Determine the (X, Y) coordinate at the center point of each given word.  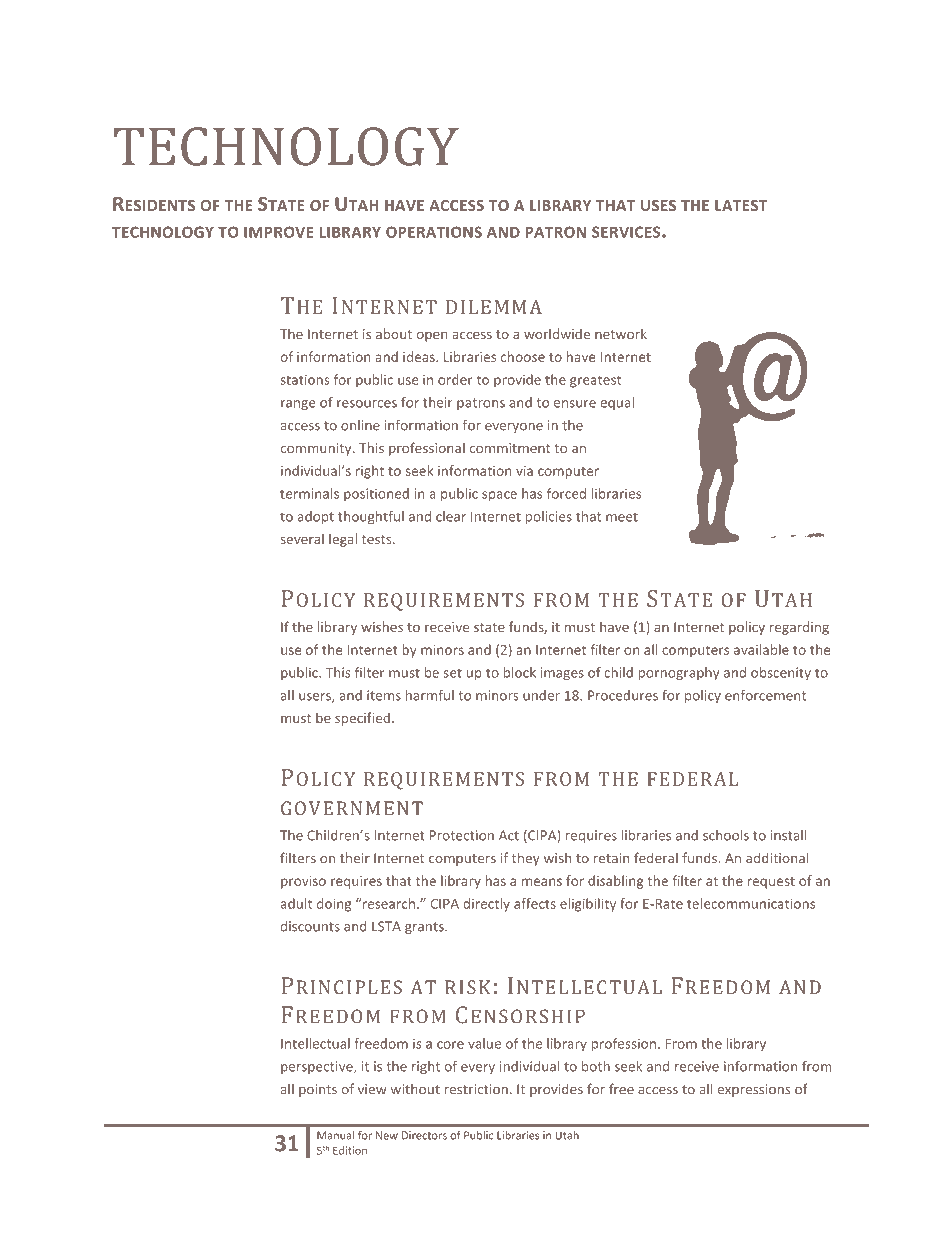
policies (549, 517)
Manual (335, 1135)
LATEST (741, 205)
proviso (303, 882)
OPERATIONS (434, 232)
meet (622, 517)
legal (343, 540)
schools (726, 835)
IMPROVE (278, 232)
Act (509, 835)
